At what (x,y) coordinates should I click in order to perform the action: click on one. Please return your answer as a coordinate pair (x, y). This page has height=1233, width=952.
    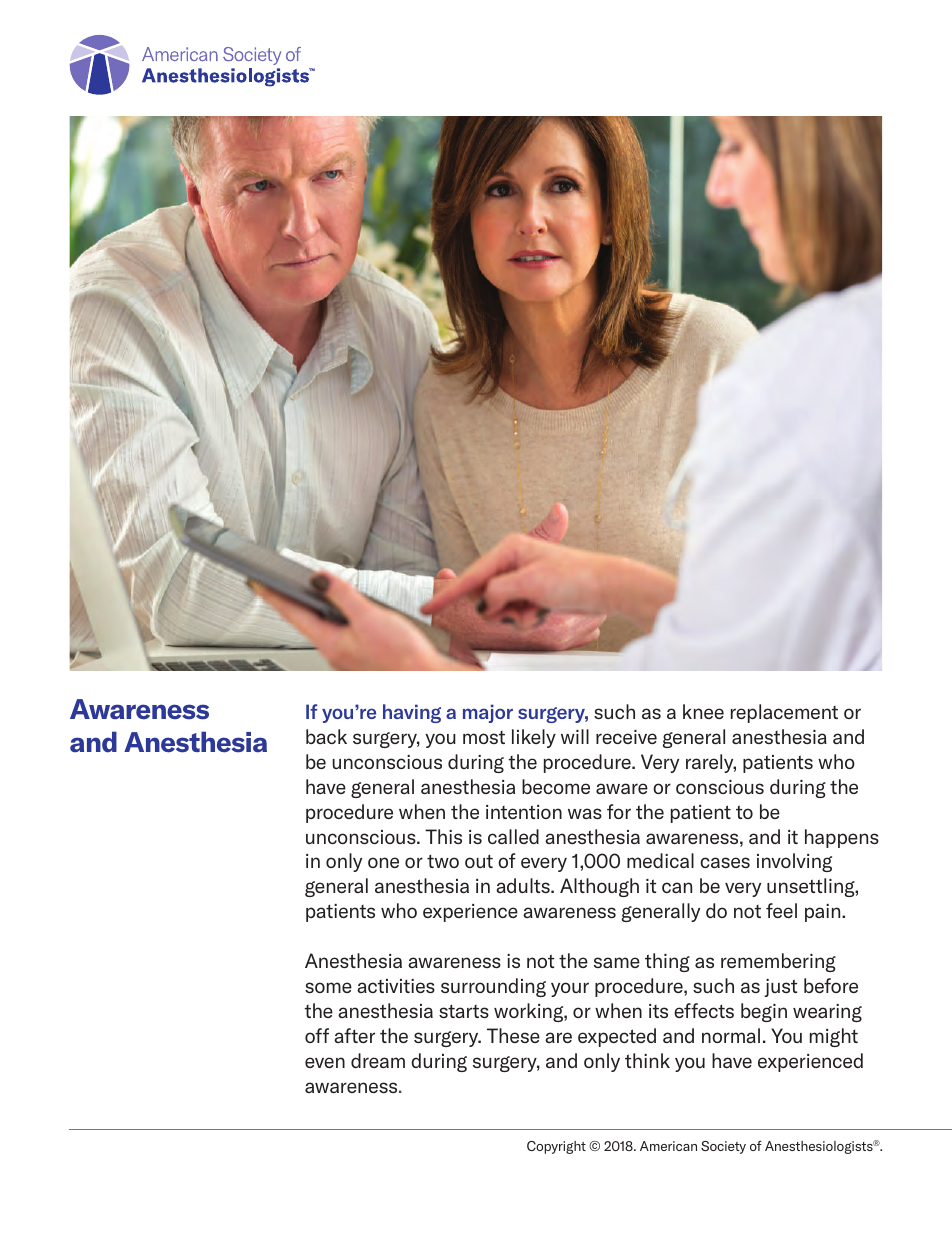
    Looking at the image, I should click on (383, 862).
